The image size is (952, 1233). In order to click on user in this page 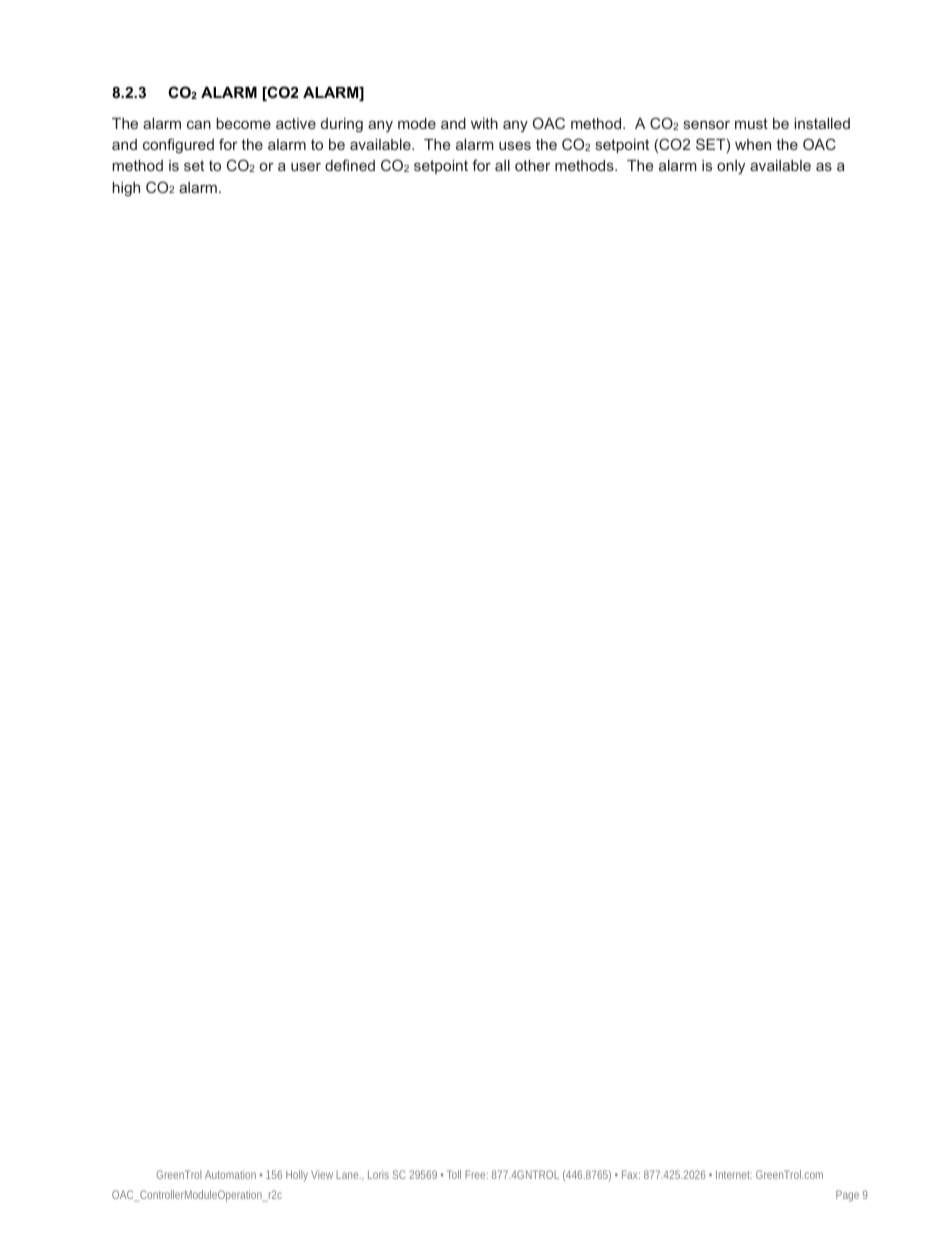, I will do `click(306, 166)`.
